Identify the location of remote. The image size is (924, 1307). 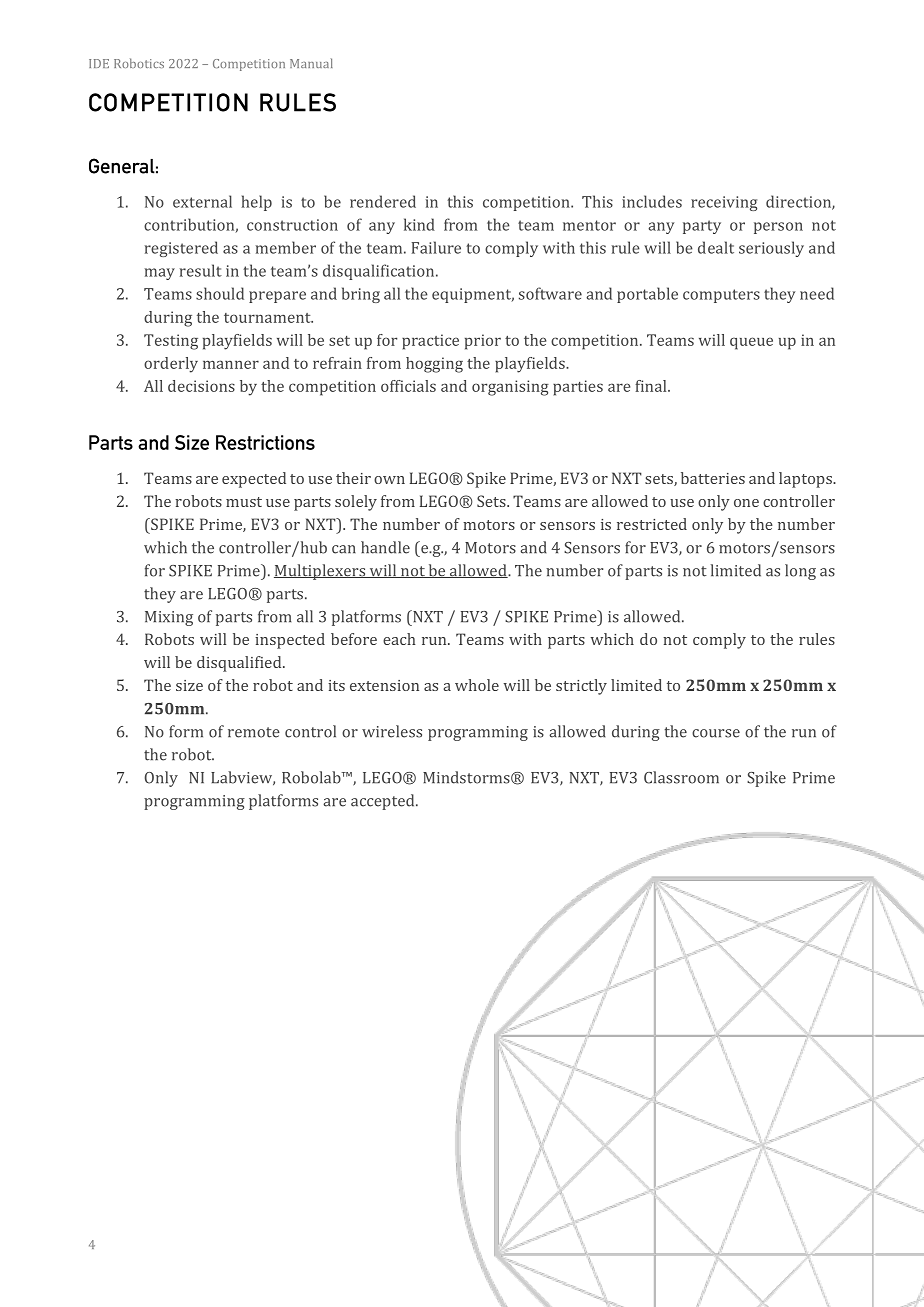
(254, 732).
